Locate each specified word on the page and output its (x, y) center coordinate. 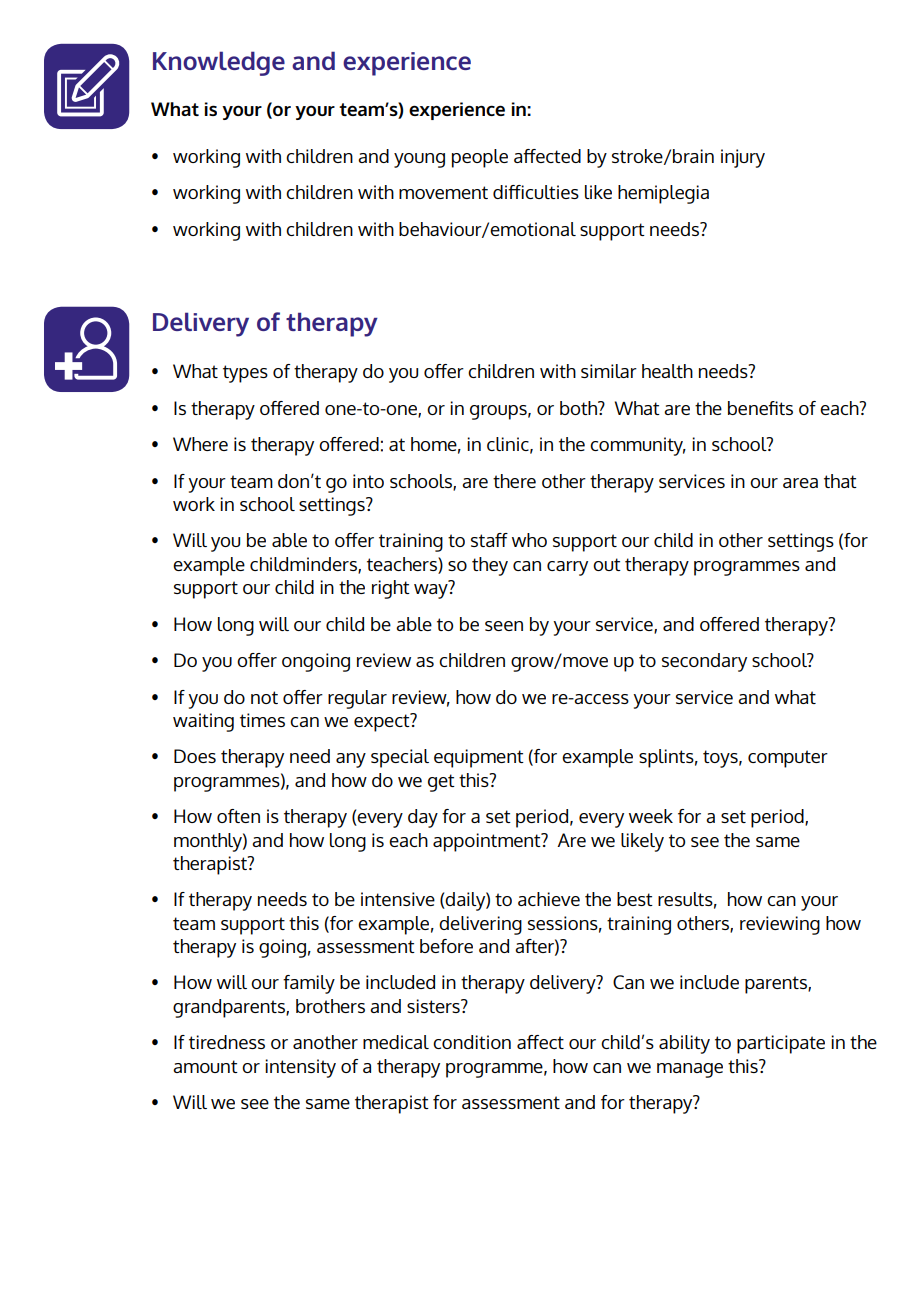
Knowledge (219, 63)
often (238, 816)
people (480, 158)
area (800, 483)
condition (472, 1042)
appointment (488, 842)
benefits (760, 408)
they (490, 566)
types (245, 374)
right (391, 589)
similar (609, 371)
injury (743, 158)
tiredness (227, 1042)
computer (788, 759)
